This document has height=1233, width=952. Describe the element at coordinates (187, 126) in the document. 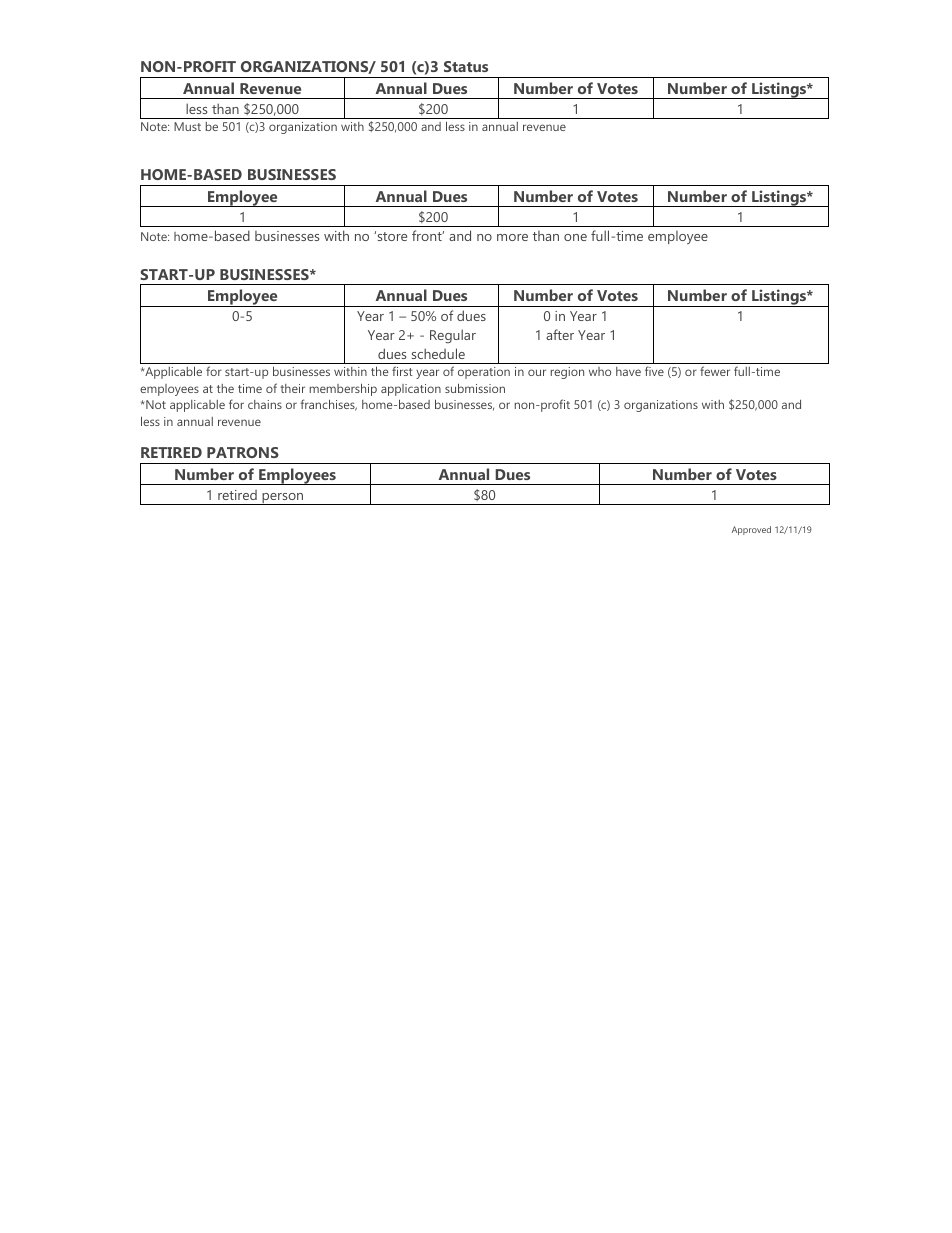

I see `Must` at that location.
